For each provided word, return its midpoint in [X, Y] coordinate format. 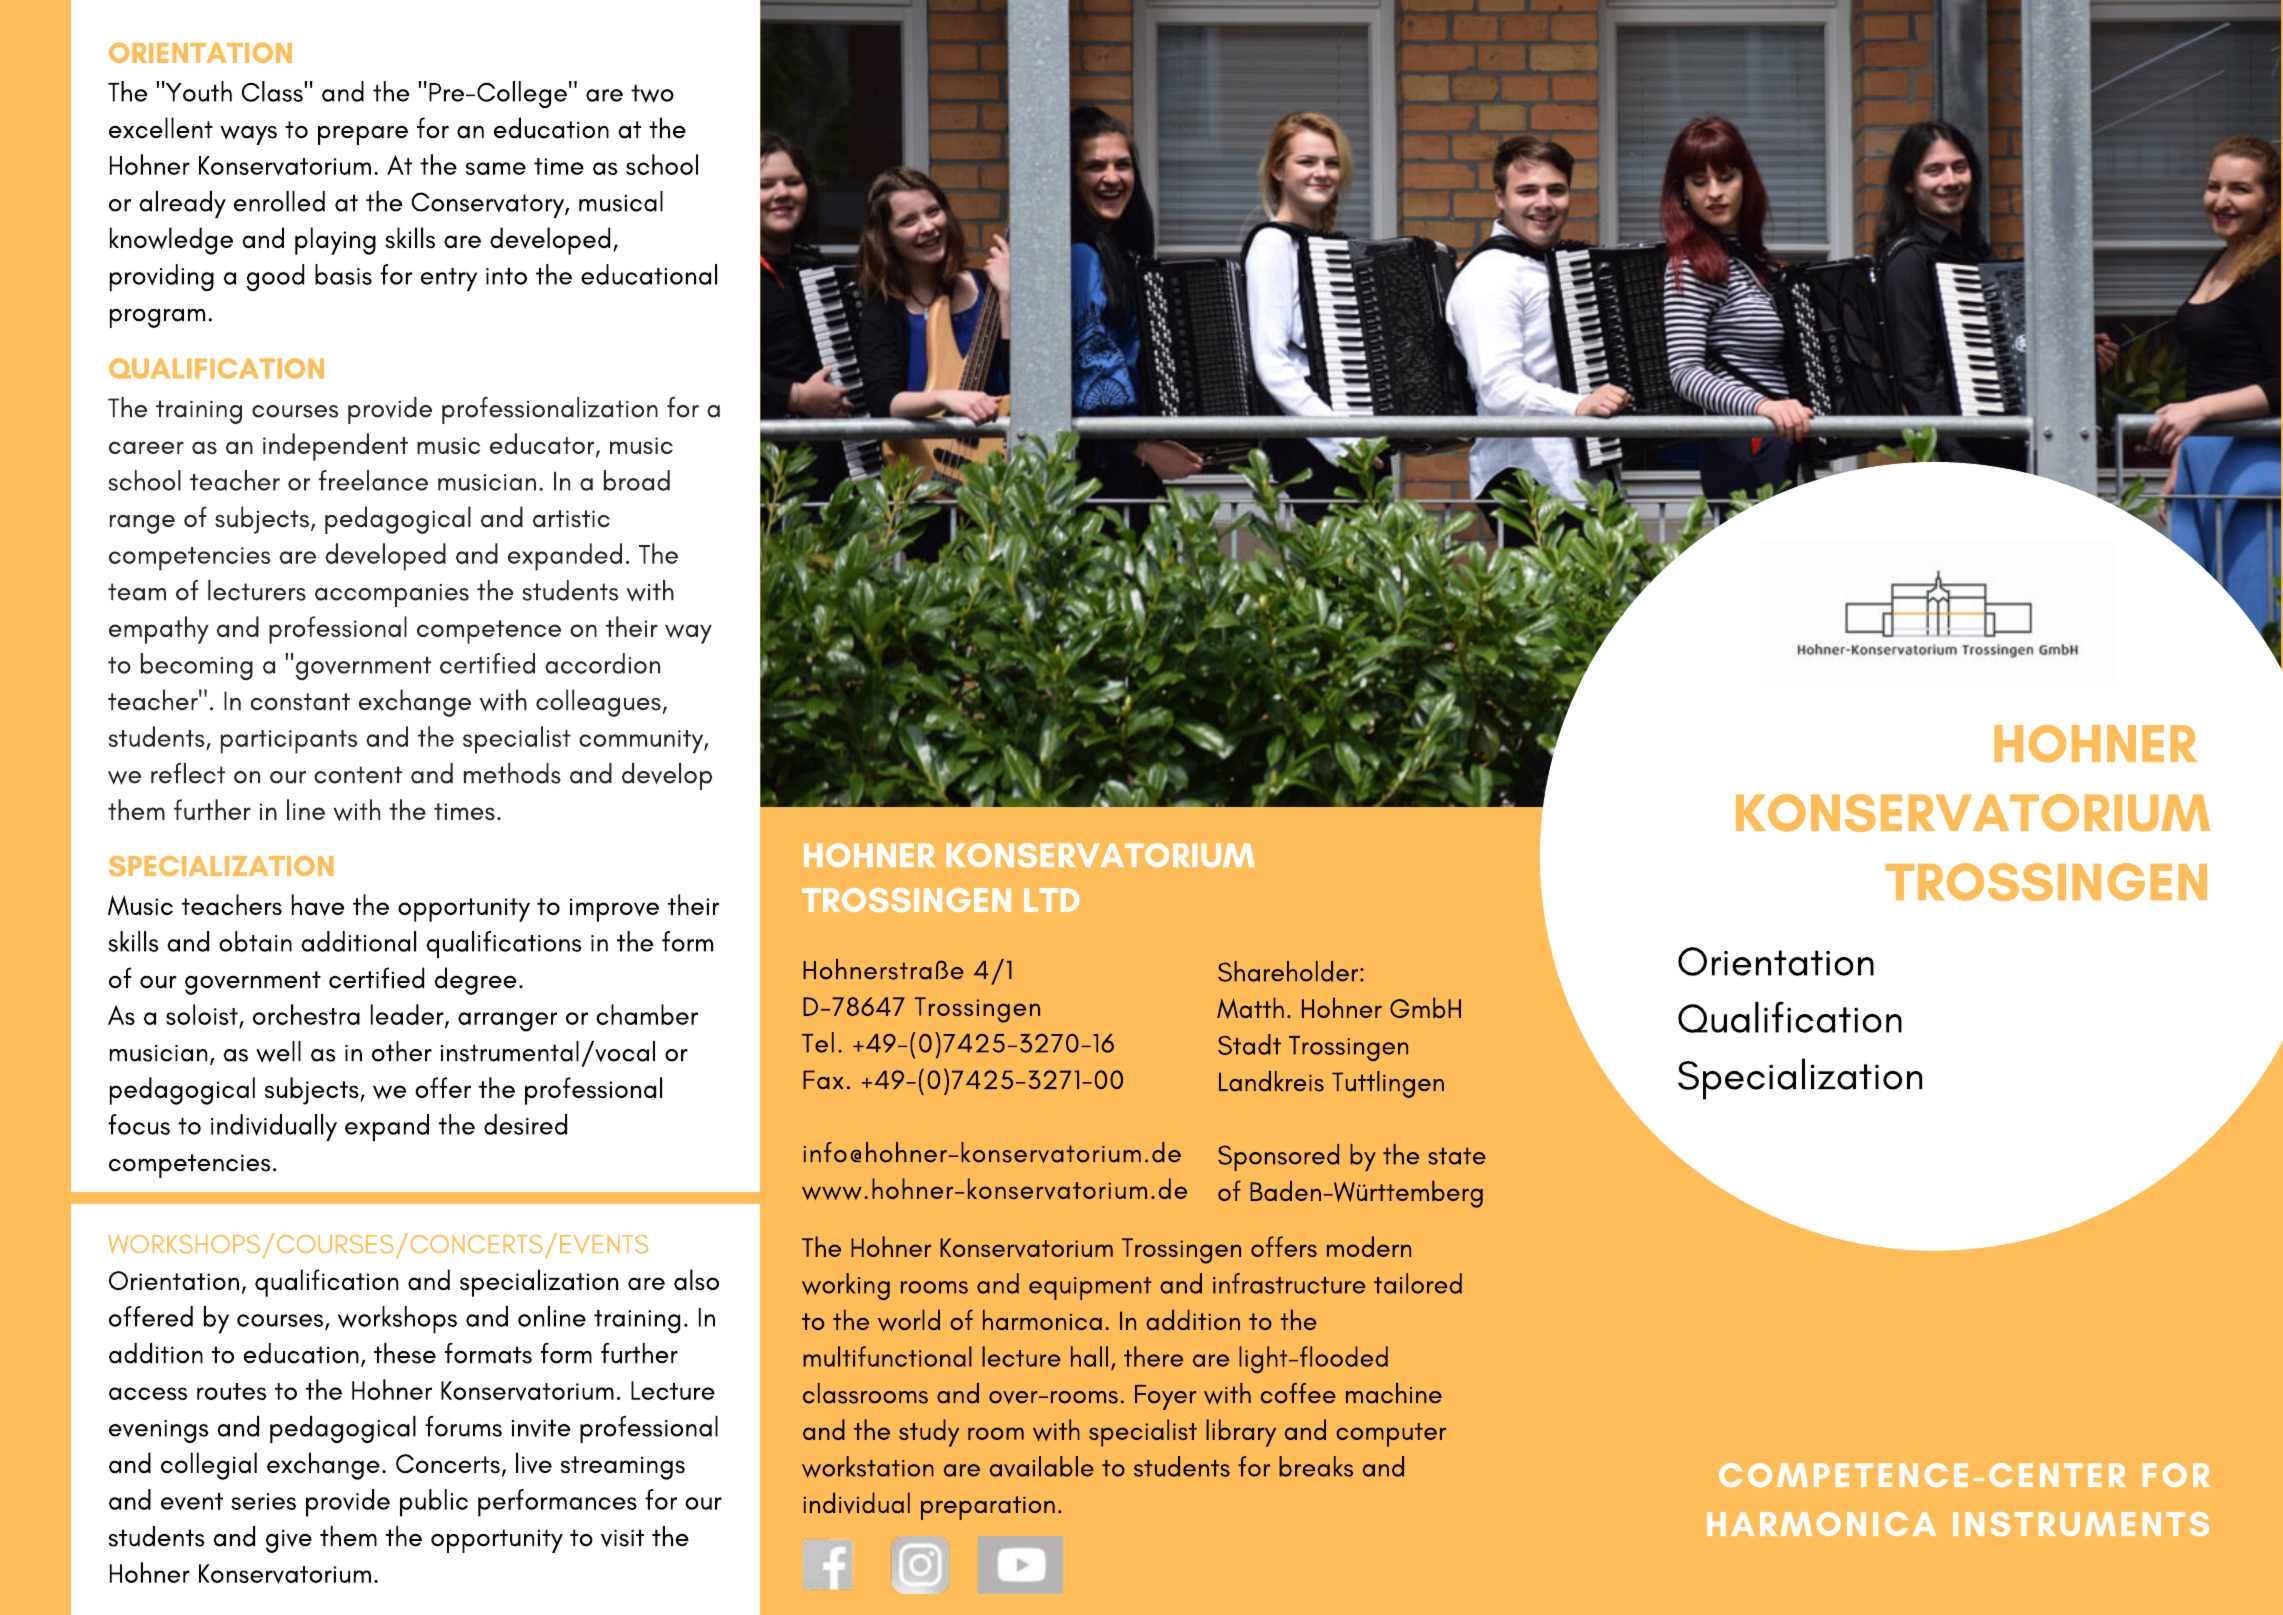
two [652, 94]
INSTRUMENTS [2081, 1524]
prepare [363, 135]
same [495, 168]
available [1041, 1466]
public [434, 1503]
